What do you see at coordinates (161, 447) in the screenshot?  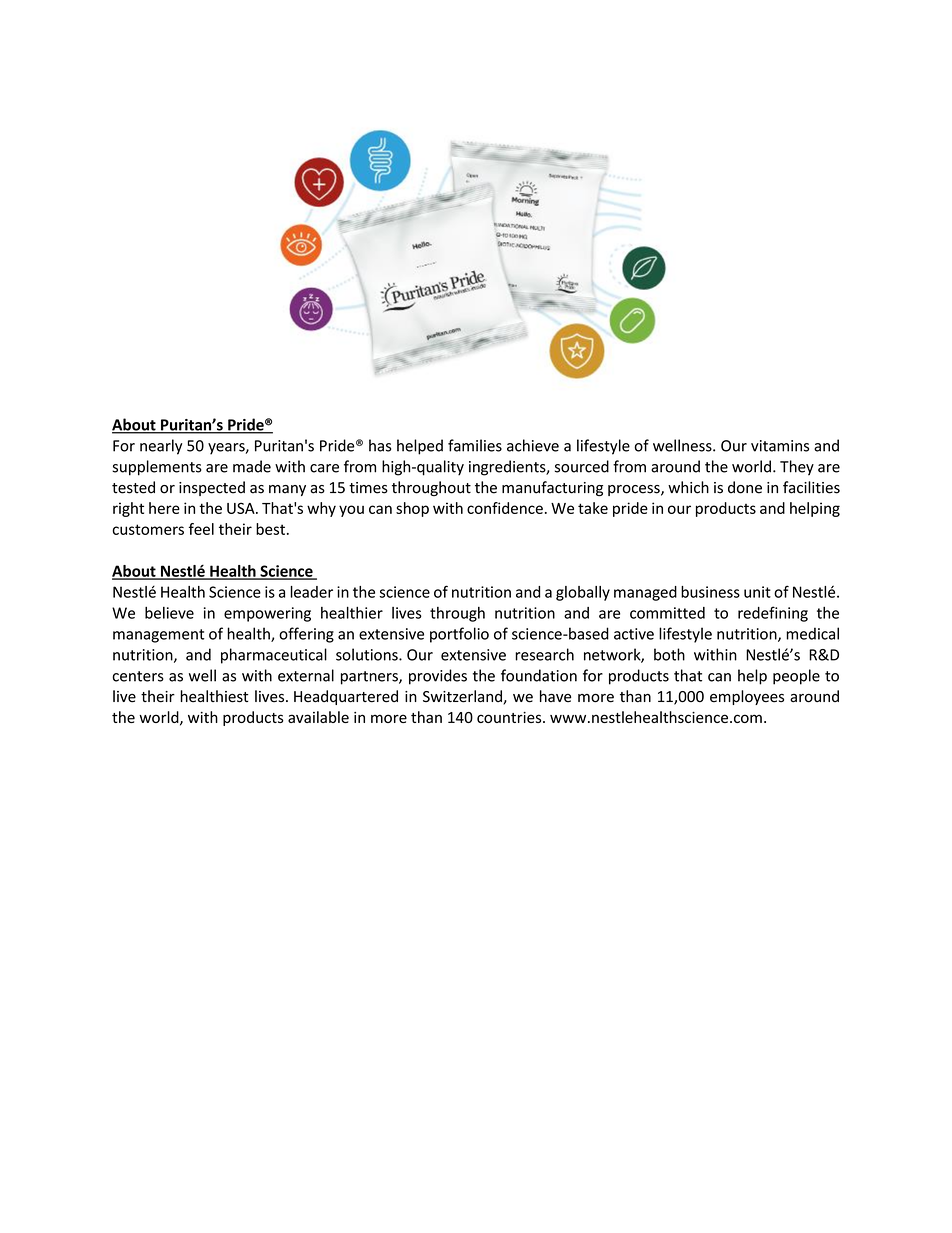 I see `nearly` at bounding box center [161, 447].
